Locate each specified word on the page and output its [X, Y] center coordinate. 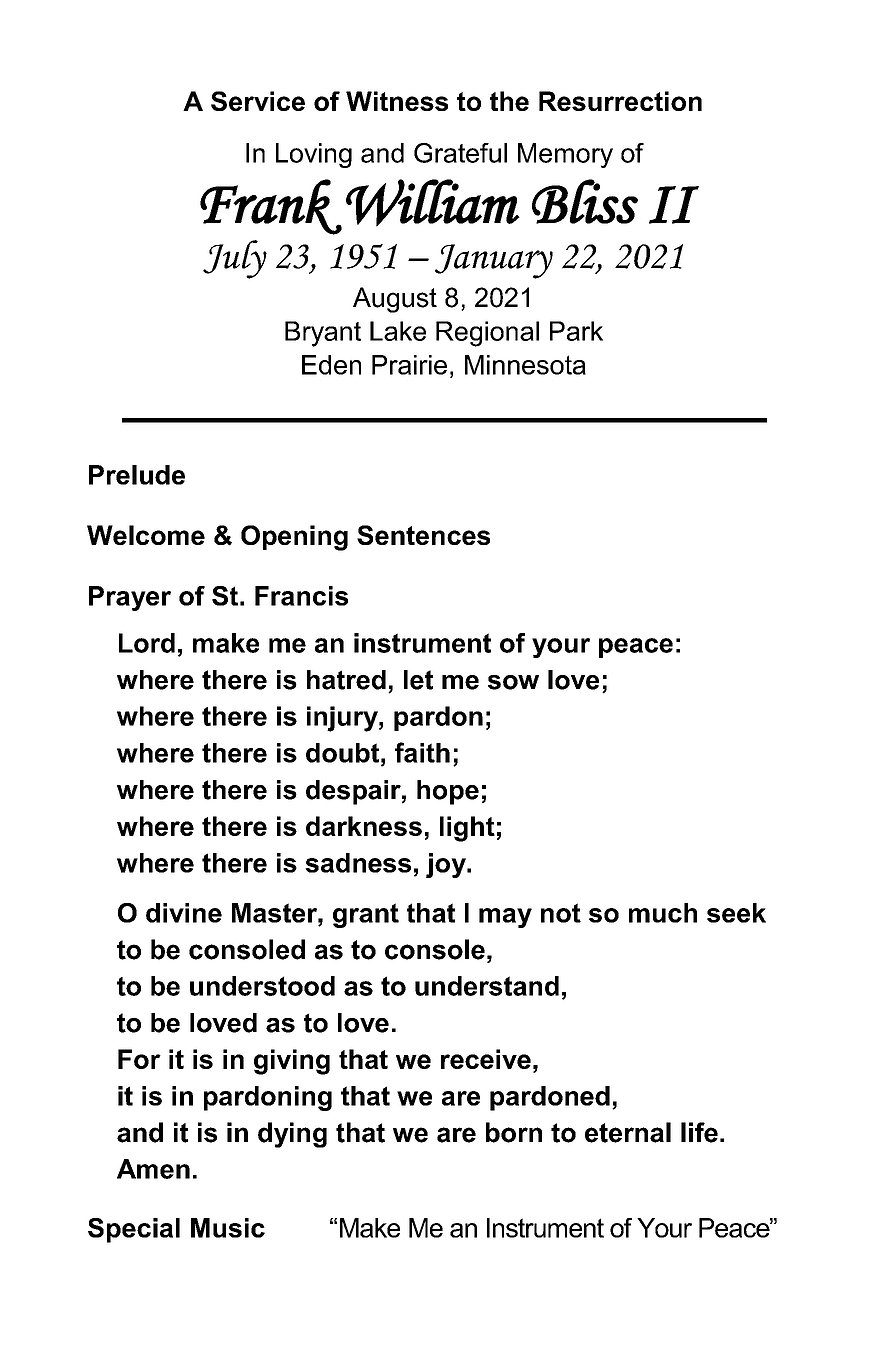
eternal [628, 1132]
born [514, 1132]
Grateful [460, 153]
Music [228, 1228]
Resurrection [620, 101]
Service [258, 101]
